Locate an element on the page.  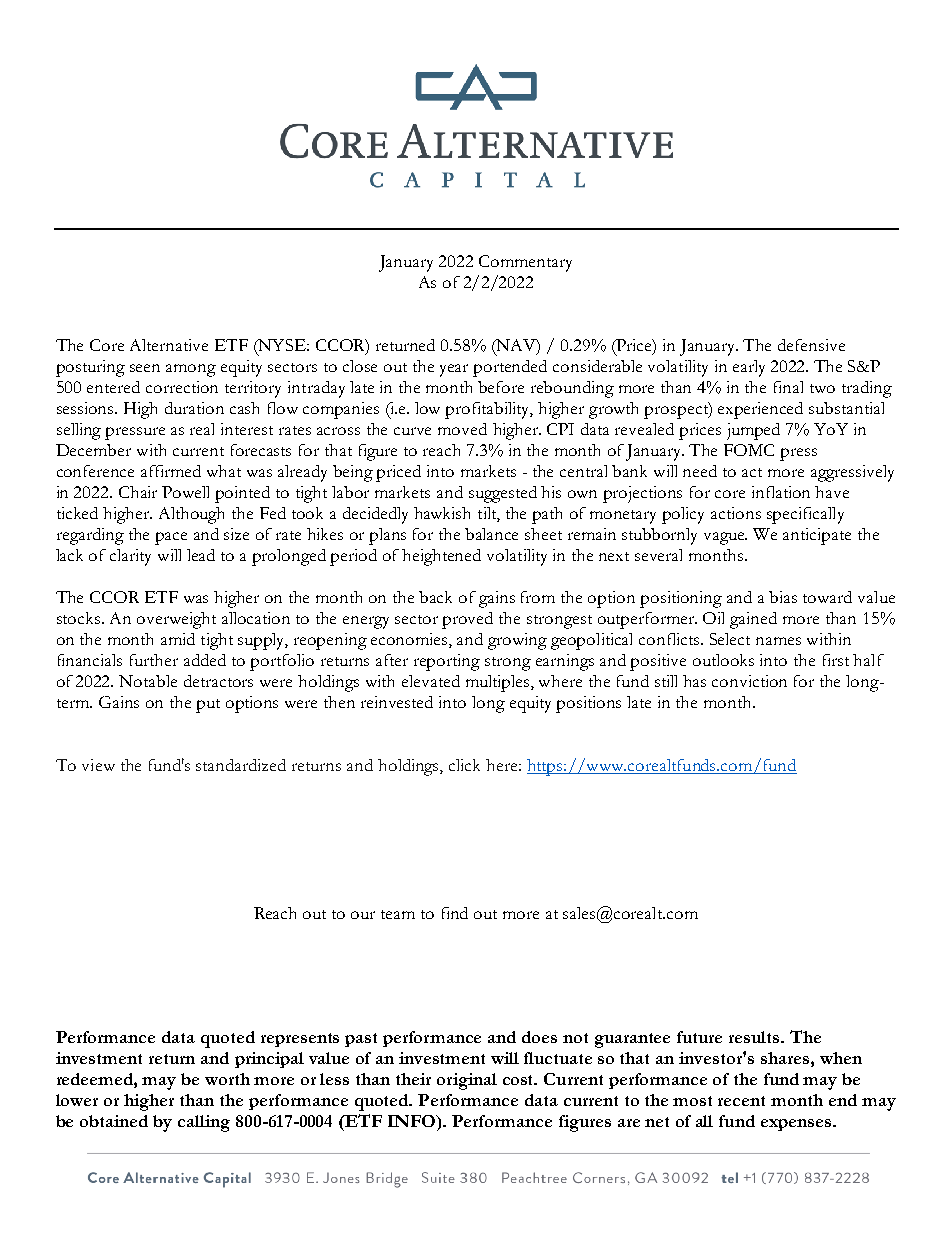
Alternative is located at coordinates (169, 345).
